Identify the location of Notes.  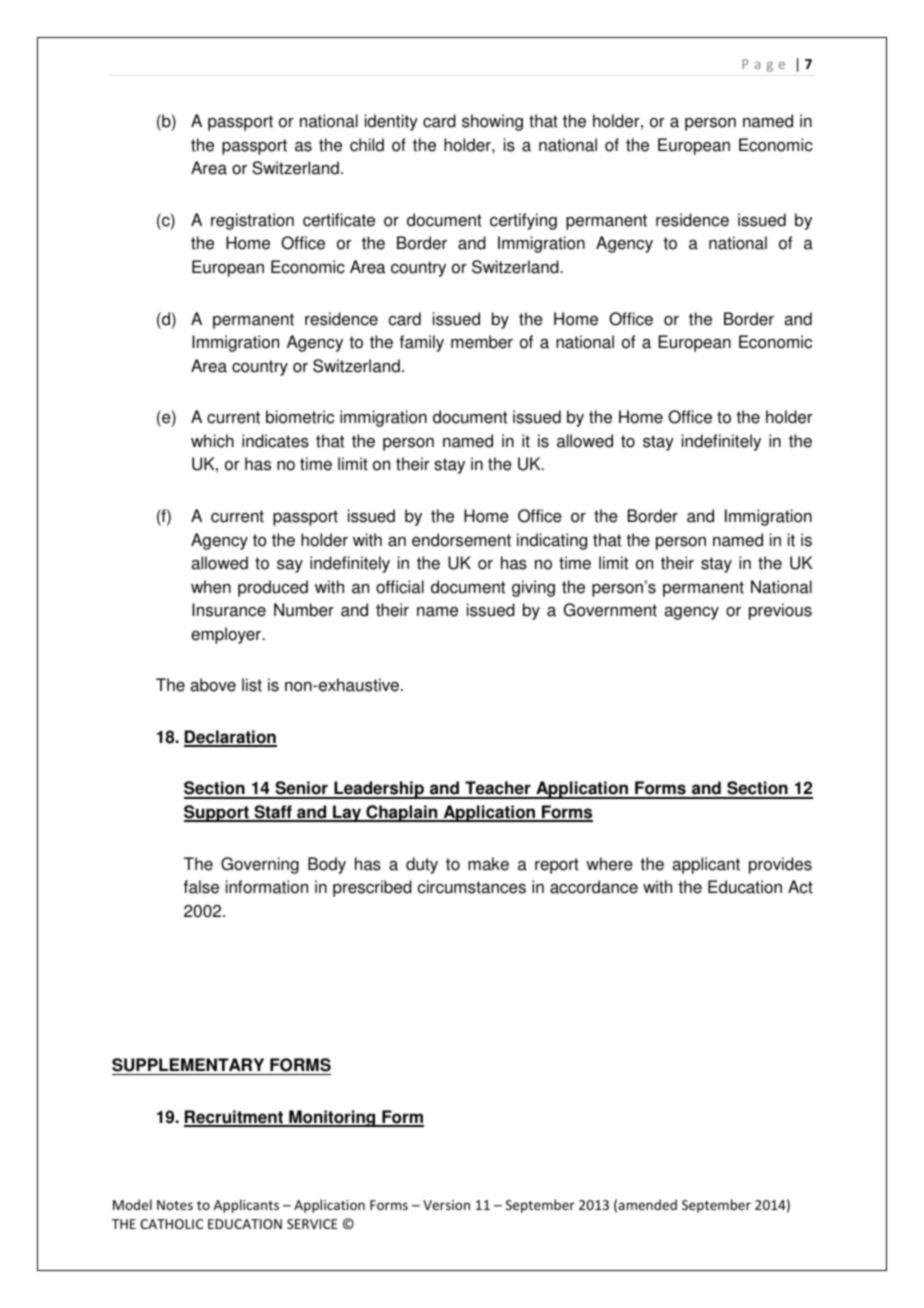
(175, 1205).
